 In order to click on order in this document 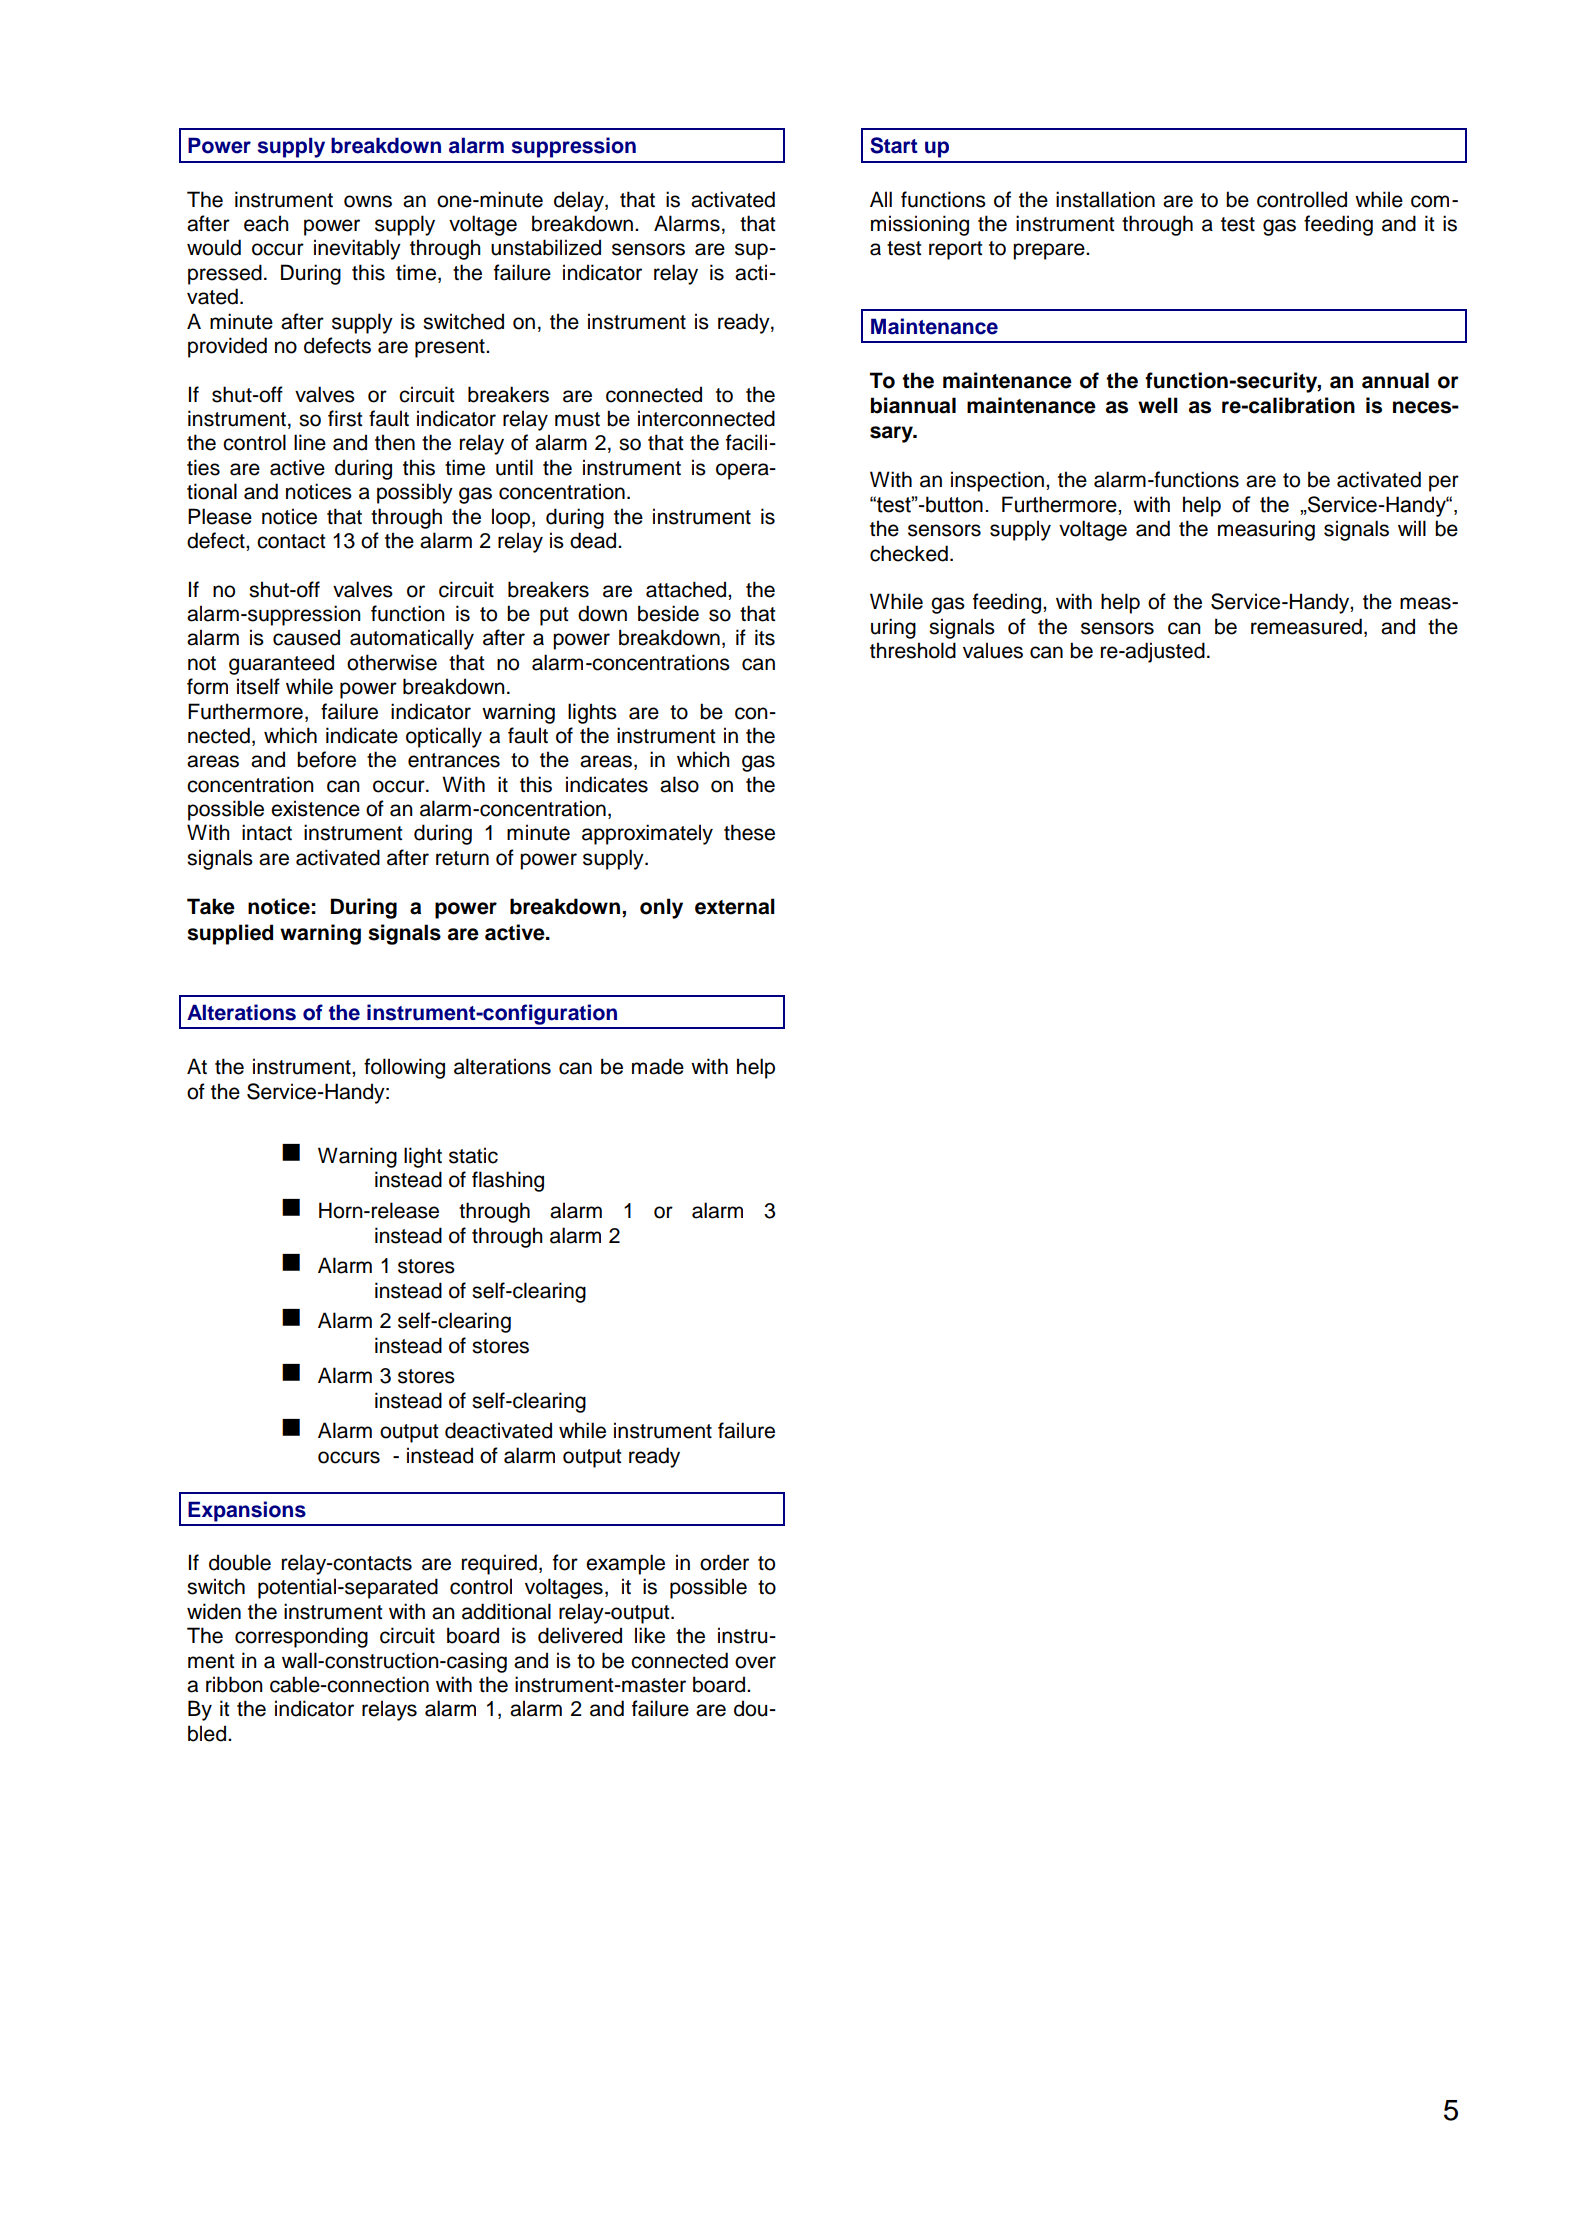, I will do `click(724, 1562)`.
